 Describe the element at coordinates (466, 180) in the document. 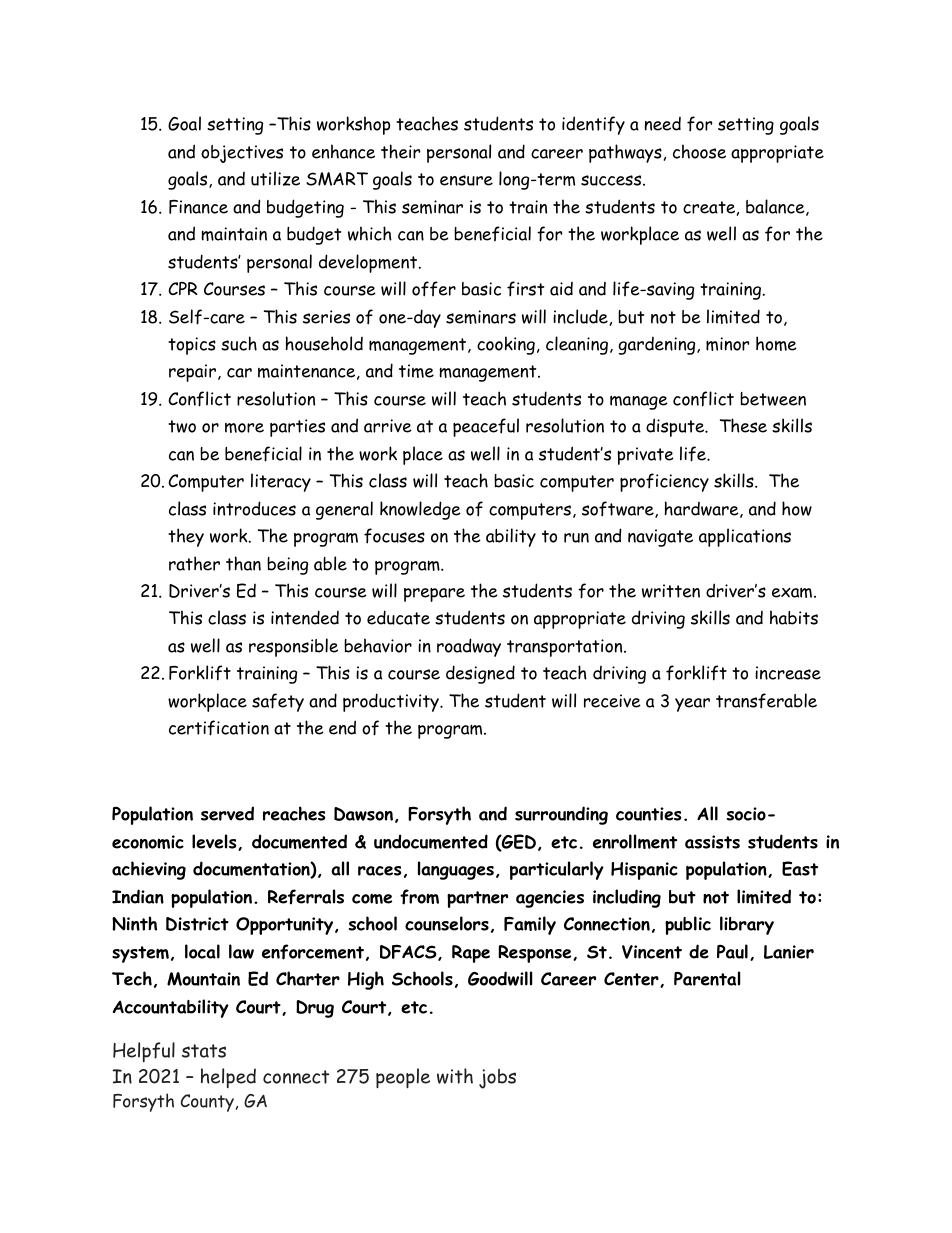

I see `ensure` at that location.
